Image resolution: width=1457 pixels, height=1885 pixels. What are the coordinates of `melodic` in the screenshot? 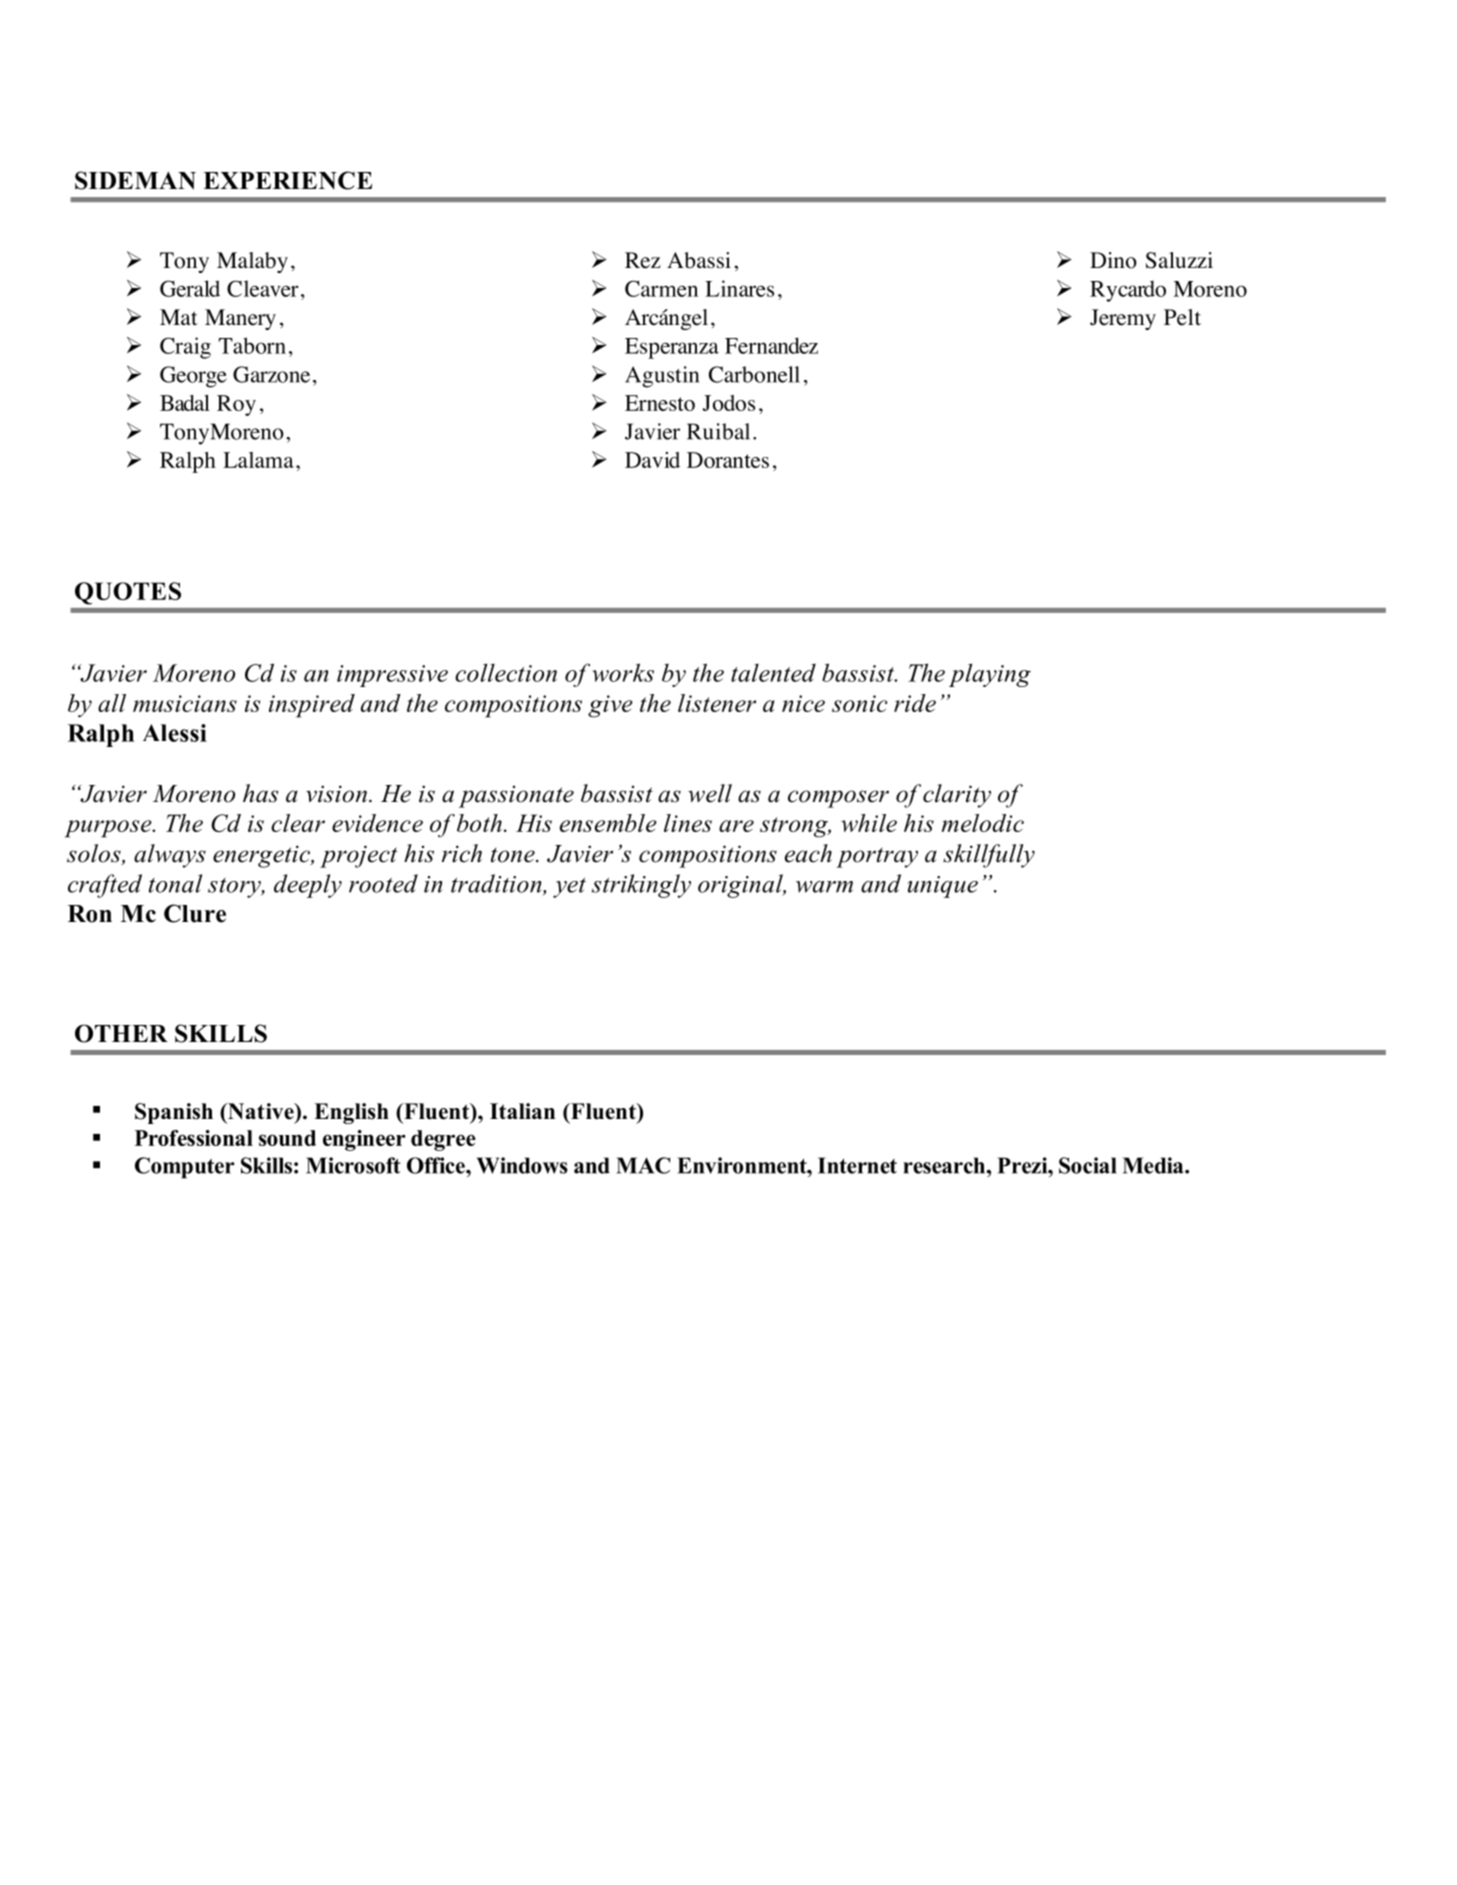 It's located at (983, 823).
